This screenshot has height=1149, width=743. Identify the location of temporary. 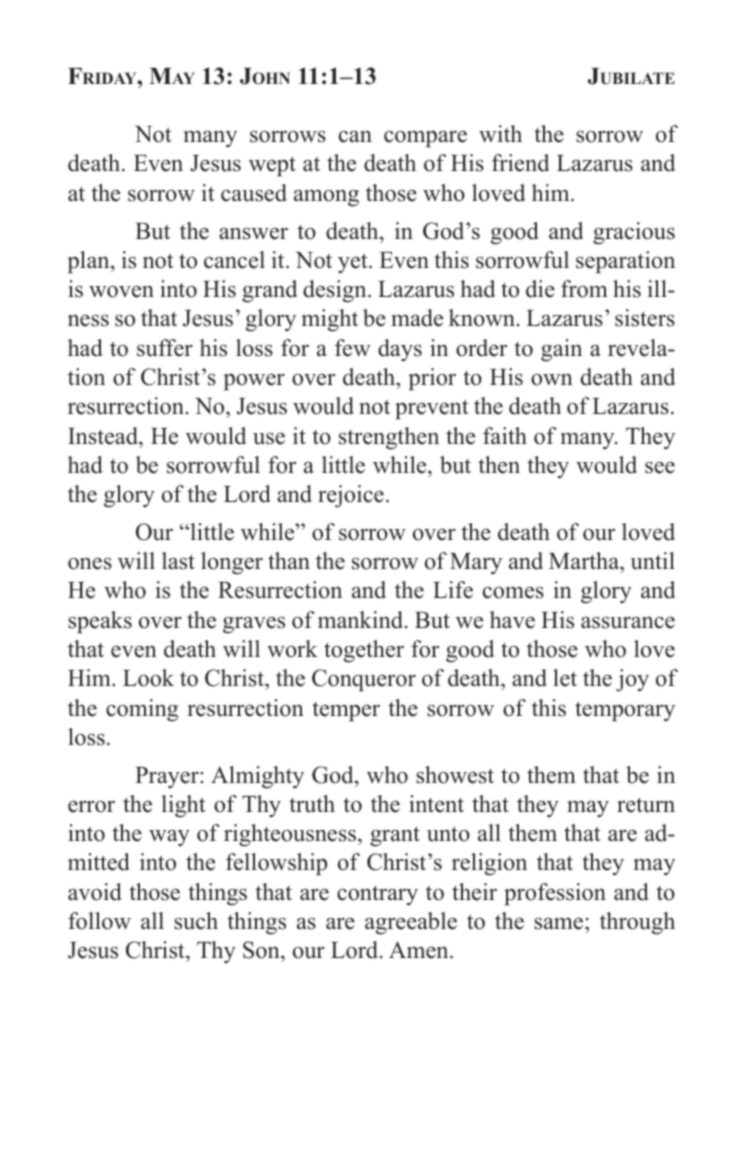
(625, 711).
